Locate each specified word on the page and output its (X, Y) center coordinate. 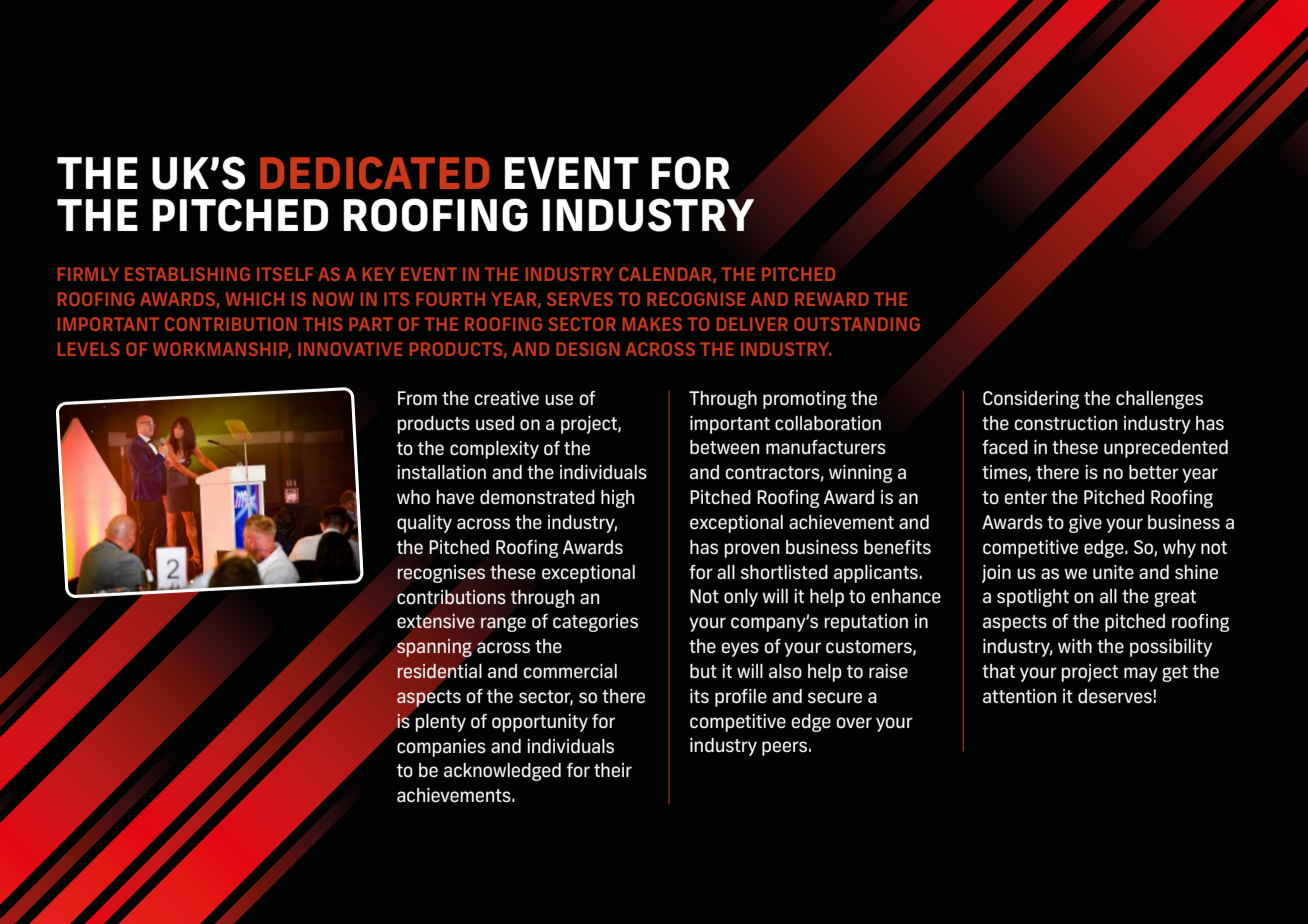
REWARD (832, 299)
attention (1019, 696)
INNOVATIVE (350, 349)
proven (751, 550)
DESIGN (588, 349)
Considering (1031, 400)
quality (424, 524)
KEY (379, 274)
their (613, 770)
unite (1113, 572)
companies (441, 748)
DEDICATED (374, 173)
